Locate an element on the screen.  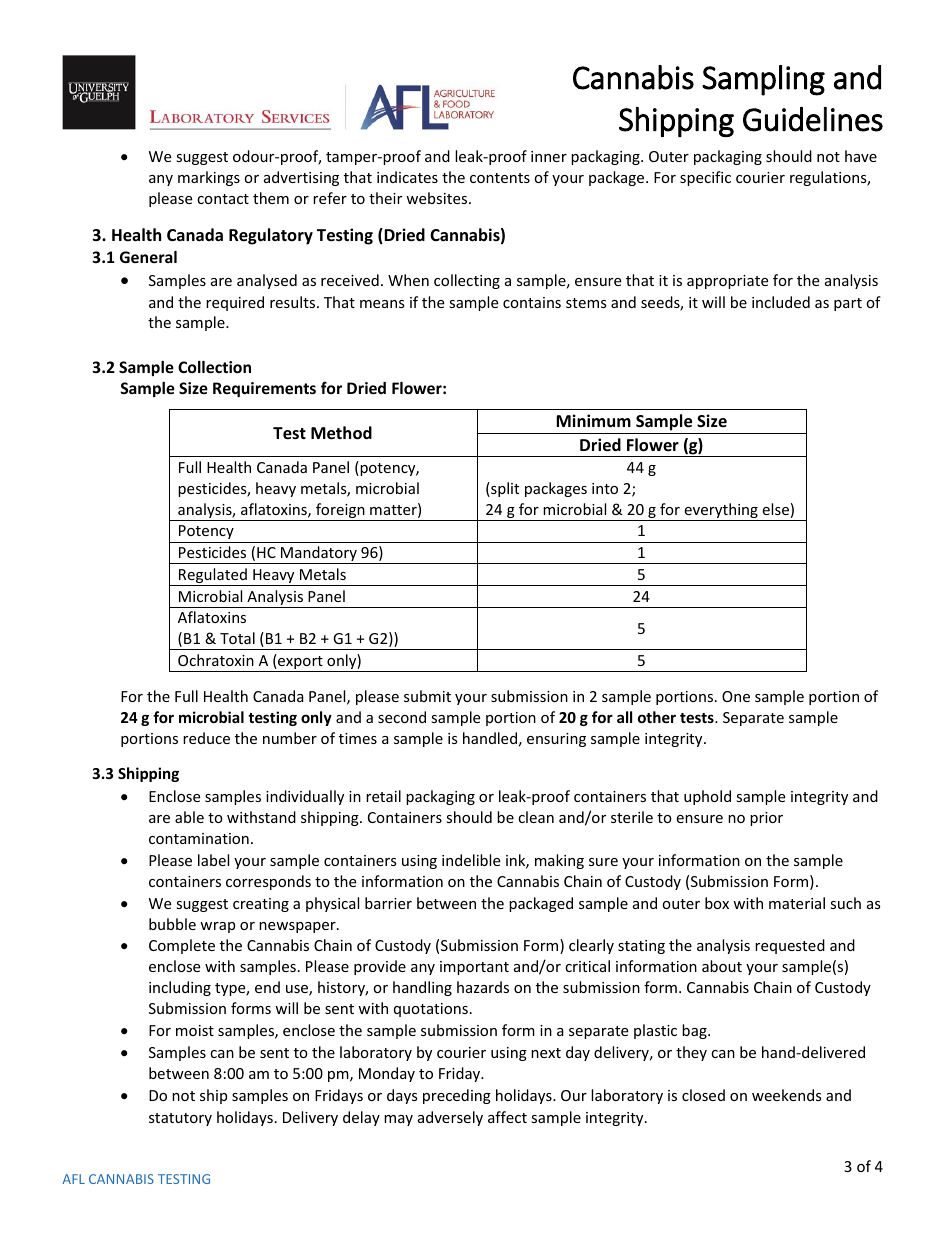
submit is located at coordinates (427, 696).
